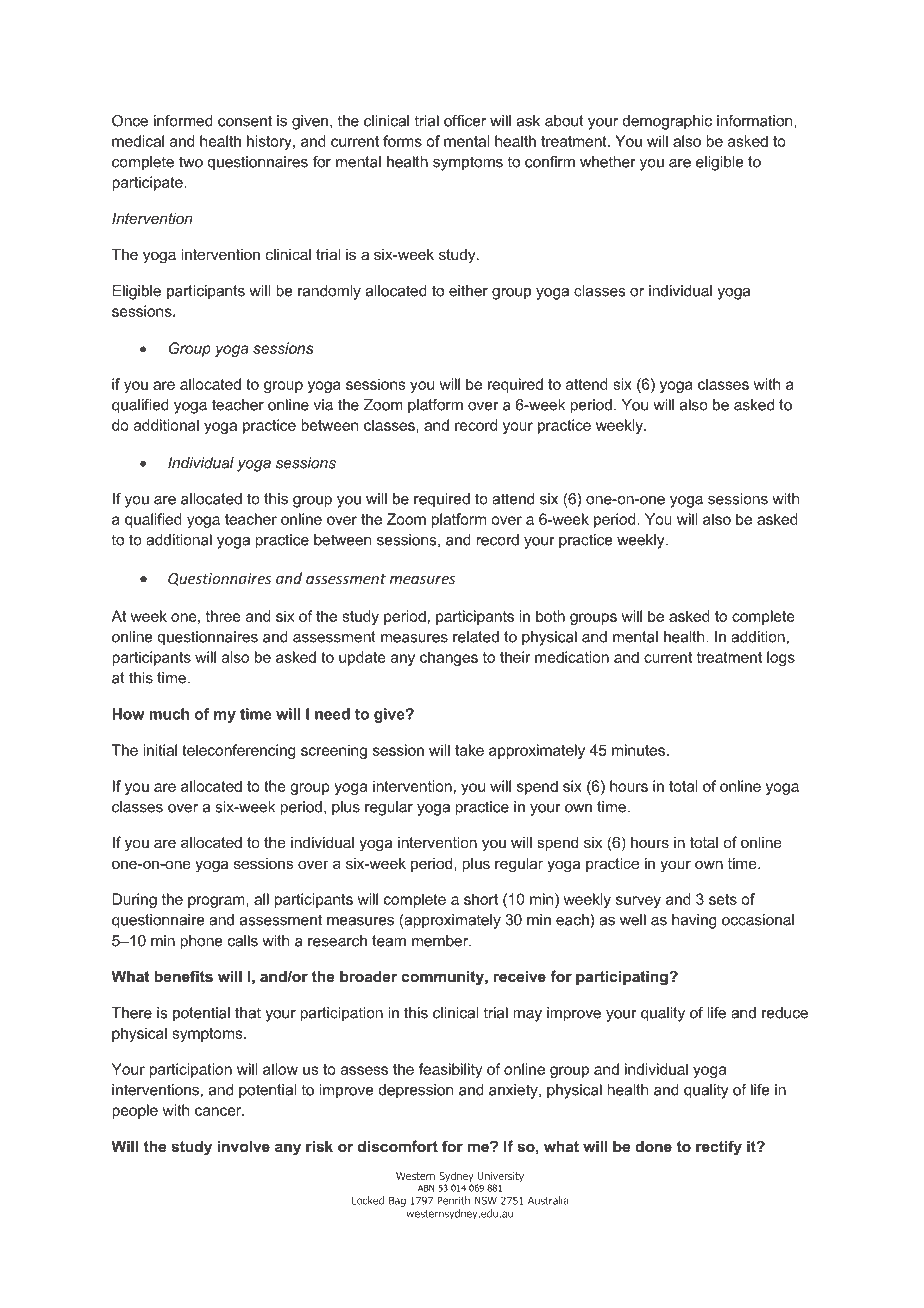 This page has height=1308, width=924. Describe the element at coordinates (223, 616) in the page. I see `three` at that location.
